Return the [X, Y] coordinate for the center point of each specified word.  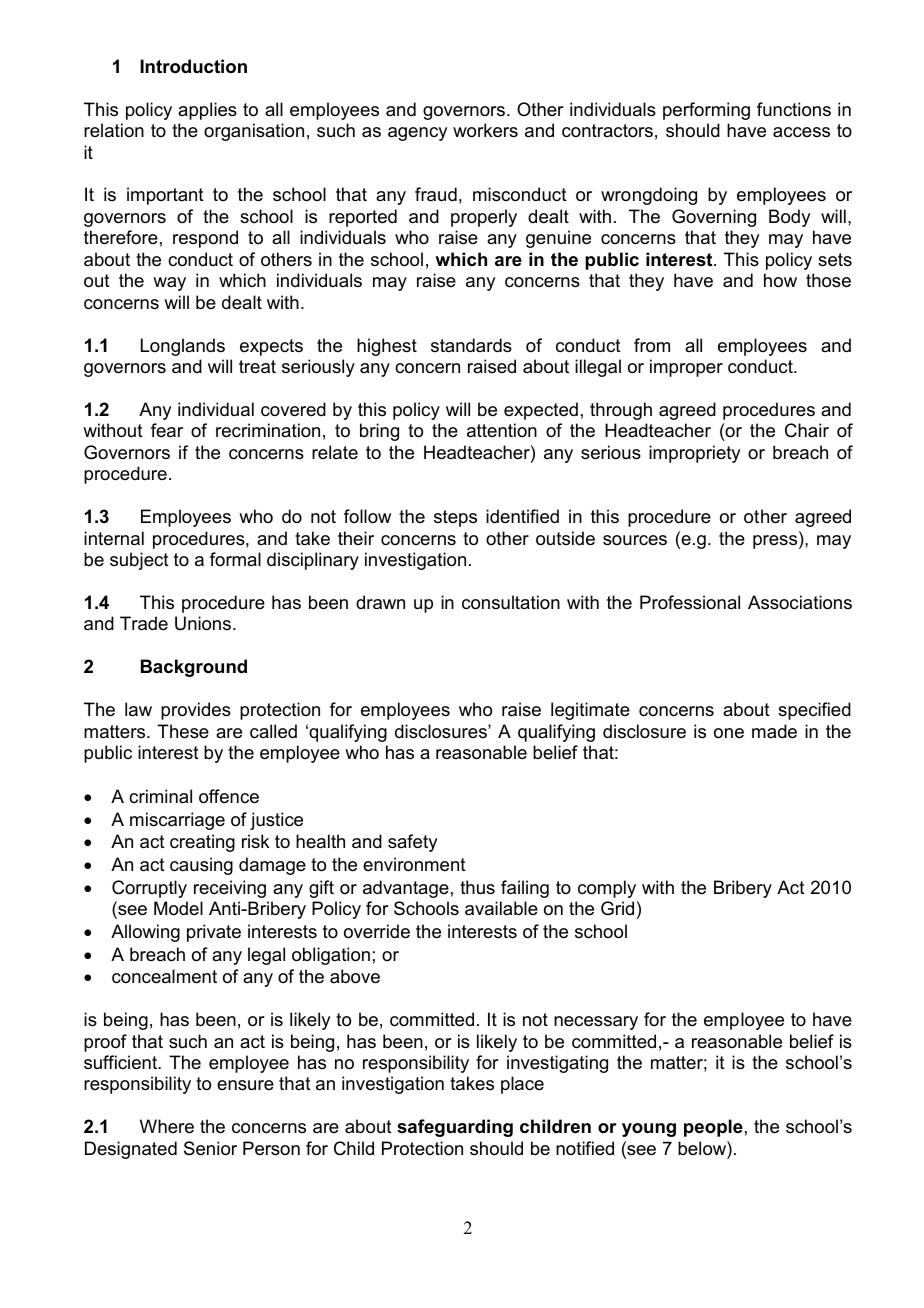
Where [167, 1126]
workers [485, 130]
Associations [800, 602]
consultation [511, 602]
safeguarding [455, 1128]
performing [706, 111]
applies [207, 111]
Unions [203, 623]
